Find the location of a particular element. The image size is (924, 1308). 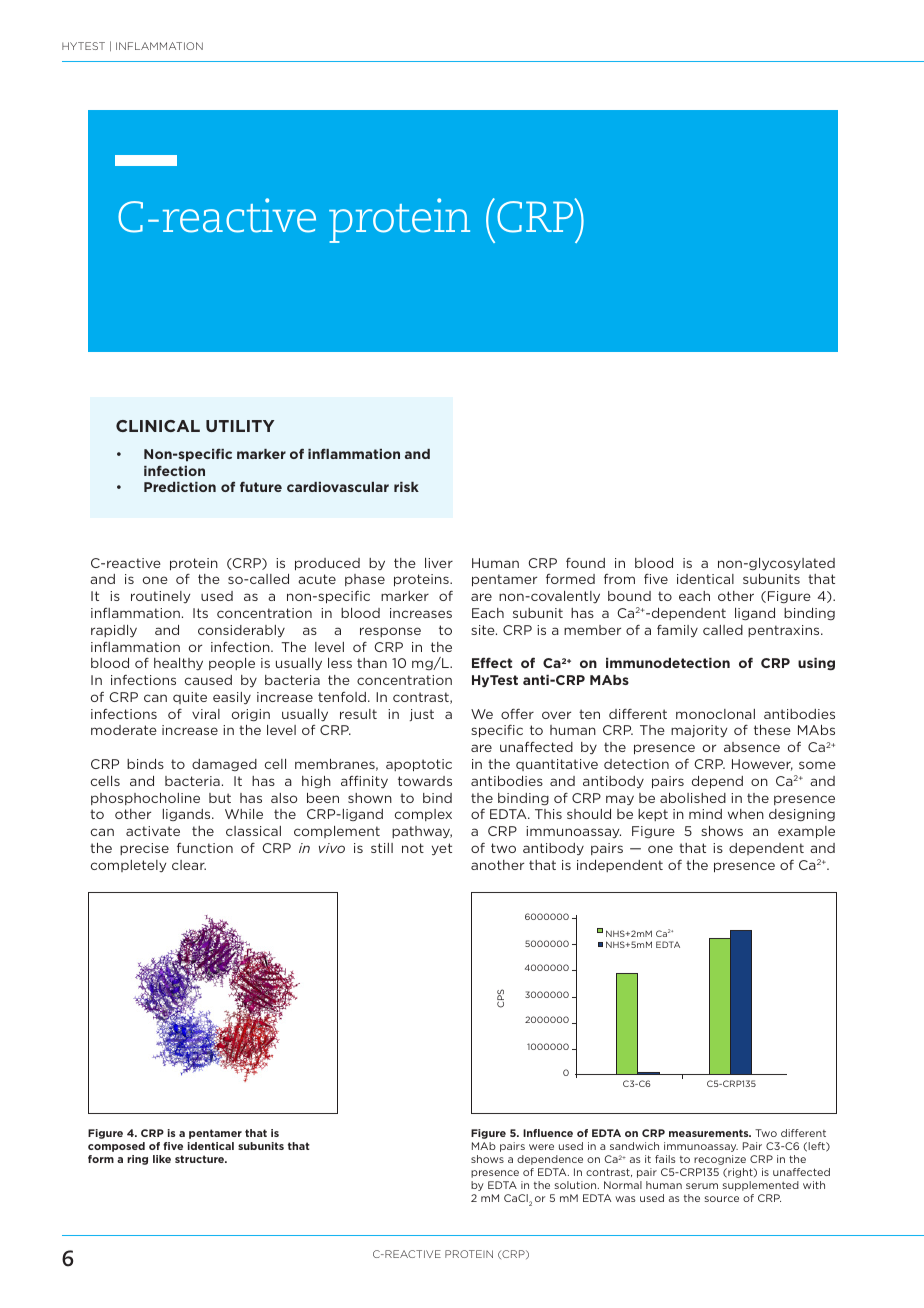

found is located at coordinates (585, 563).
